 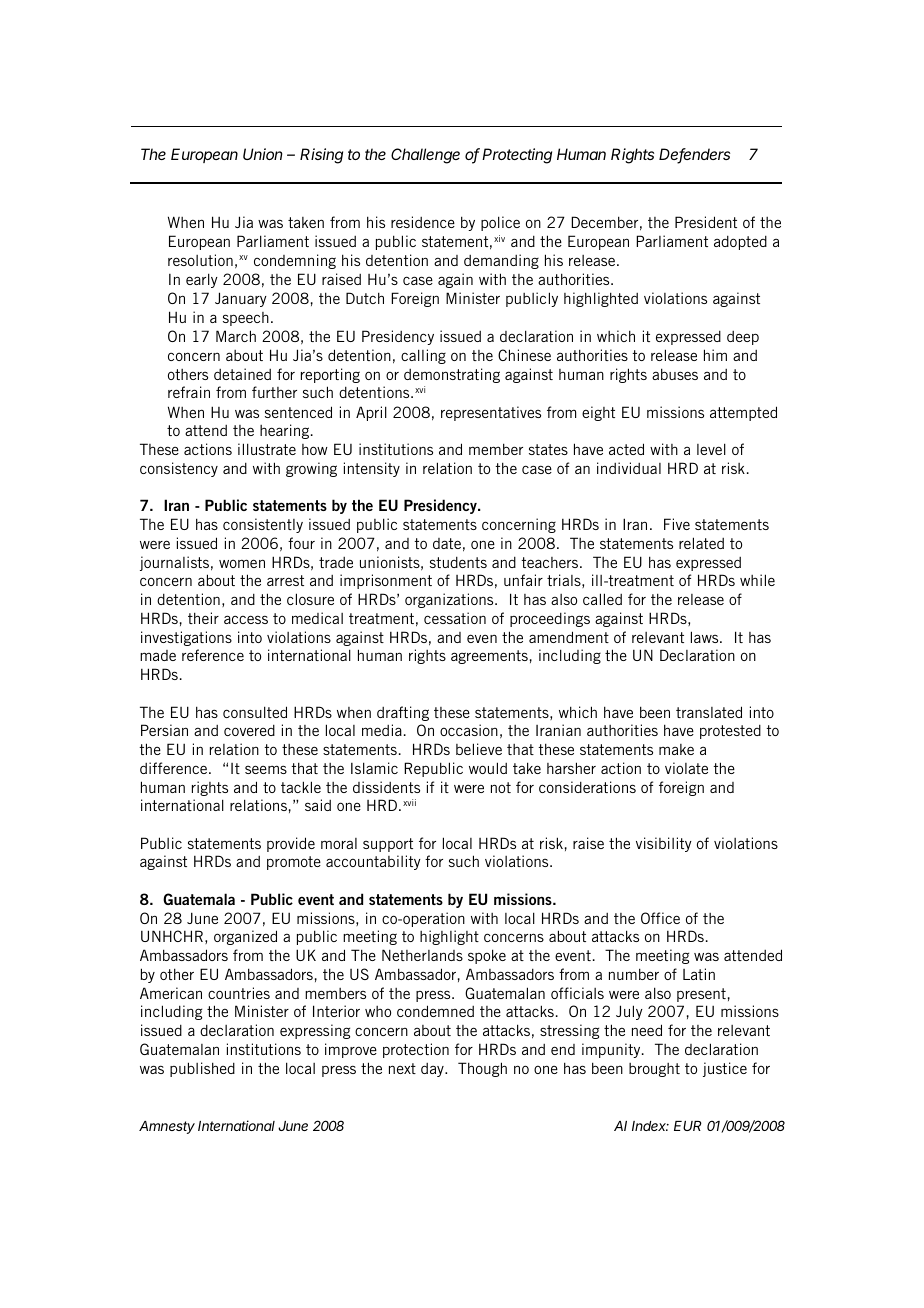 I want to click on published, so click(x=202, y=1069).
